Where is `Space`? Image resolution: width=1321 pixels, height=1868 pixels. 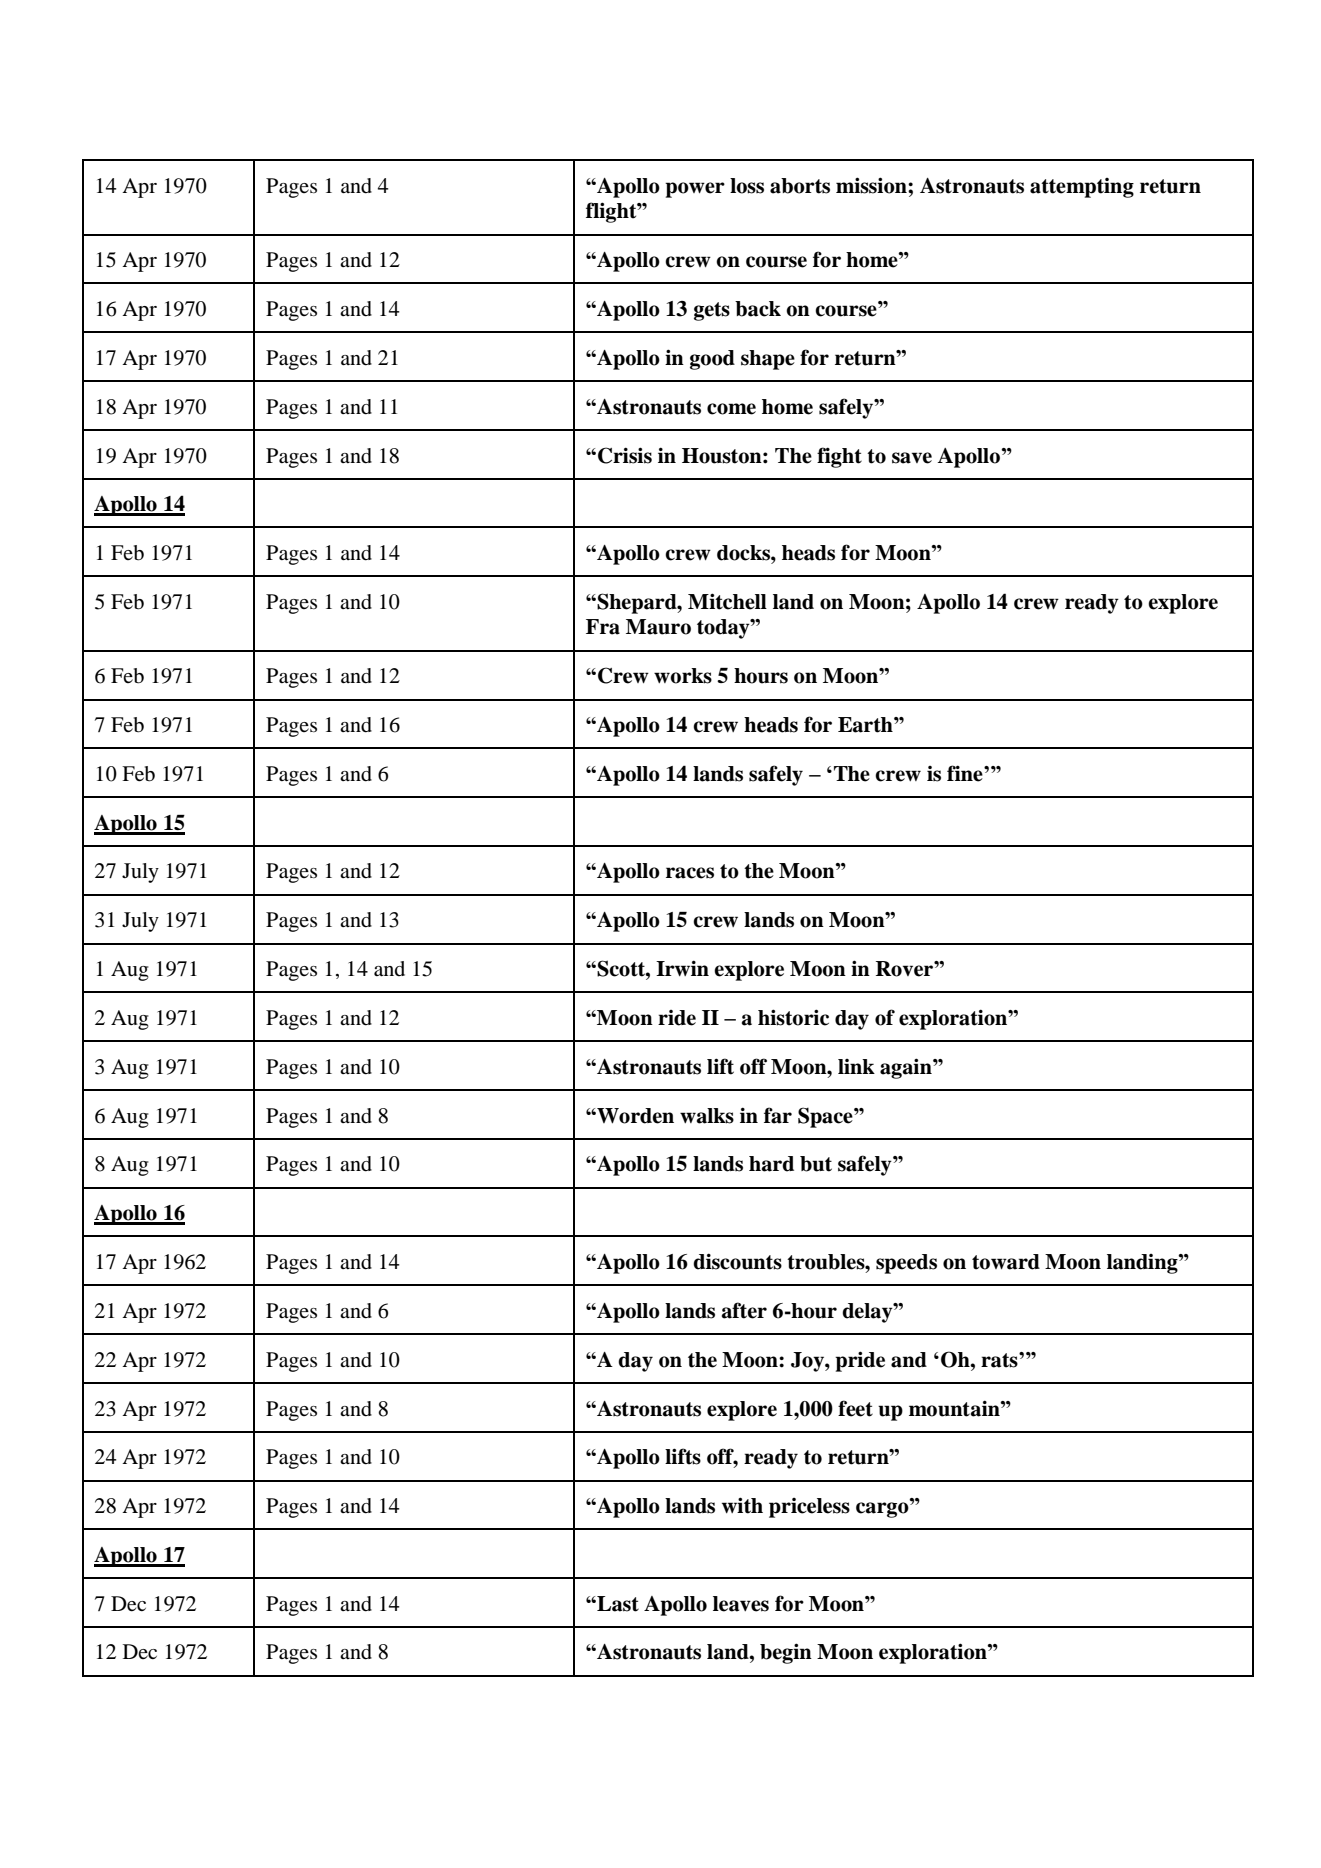 Space is located at coordinates (826, 1117).
